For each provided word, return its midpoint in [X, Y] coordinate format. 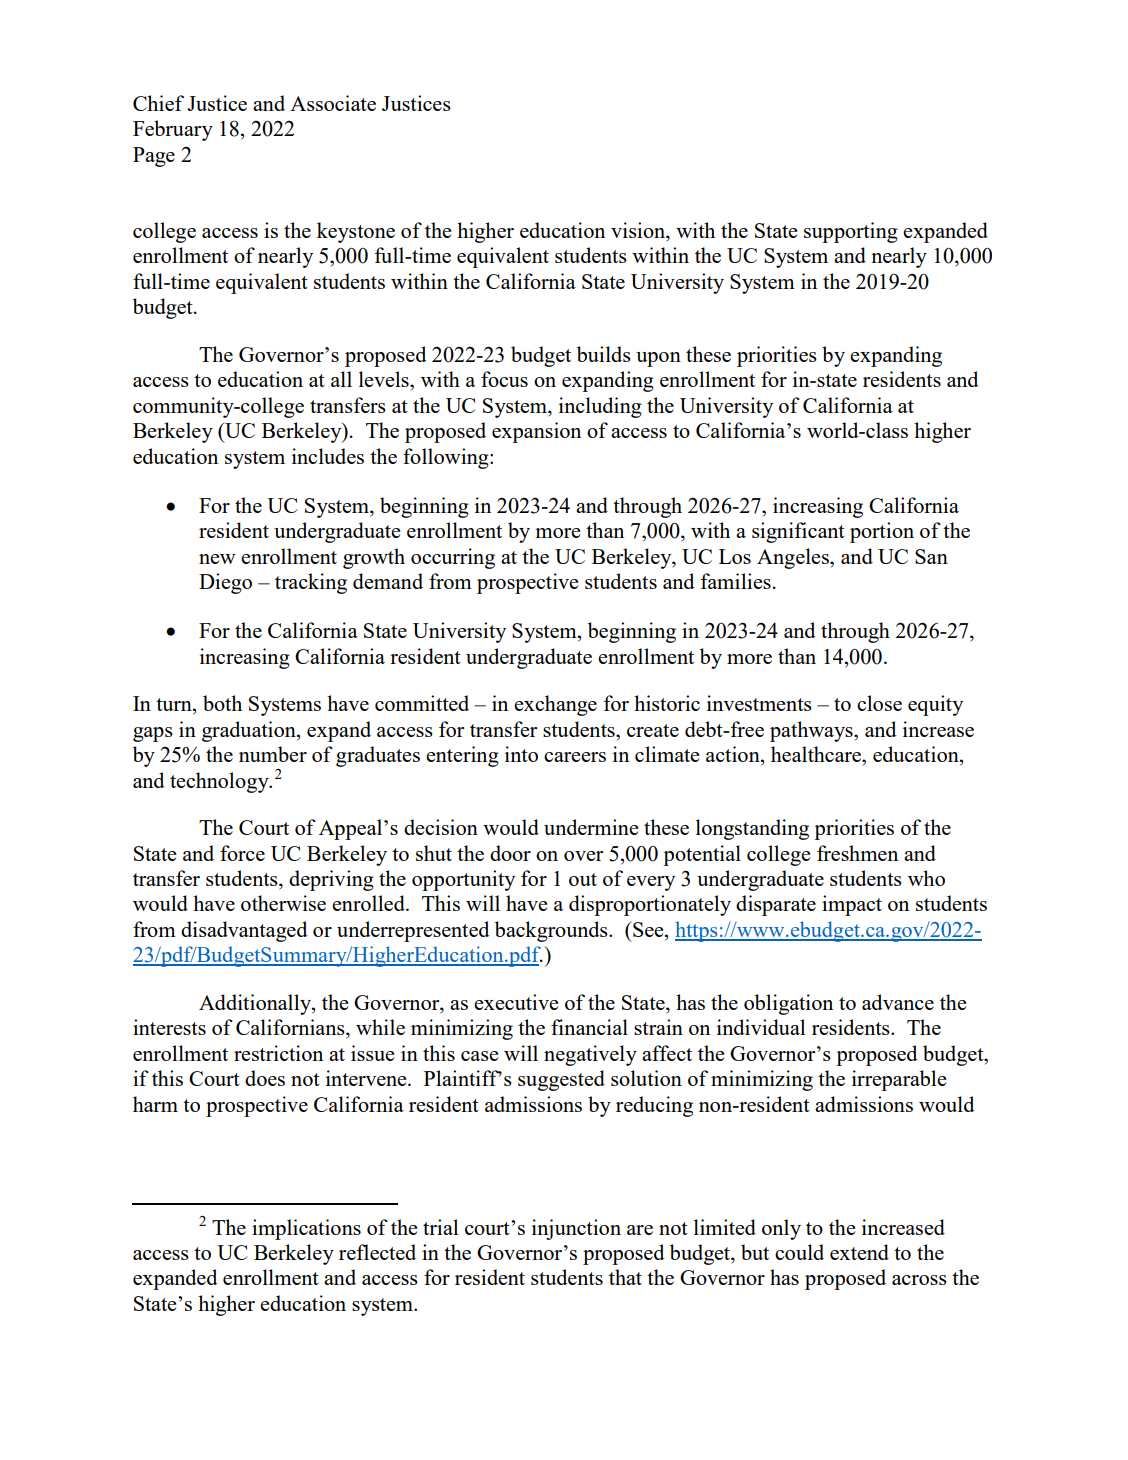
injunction [576, 1229]
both [222, 703]
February [173, 130]
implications [306, 1229]
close [879, 703]
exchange [555, 705]
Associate [333, 103]
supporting [851, 232]
